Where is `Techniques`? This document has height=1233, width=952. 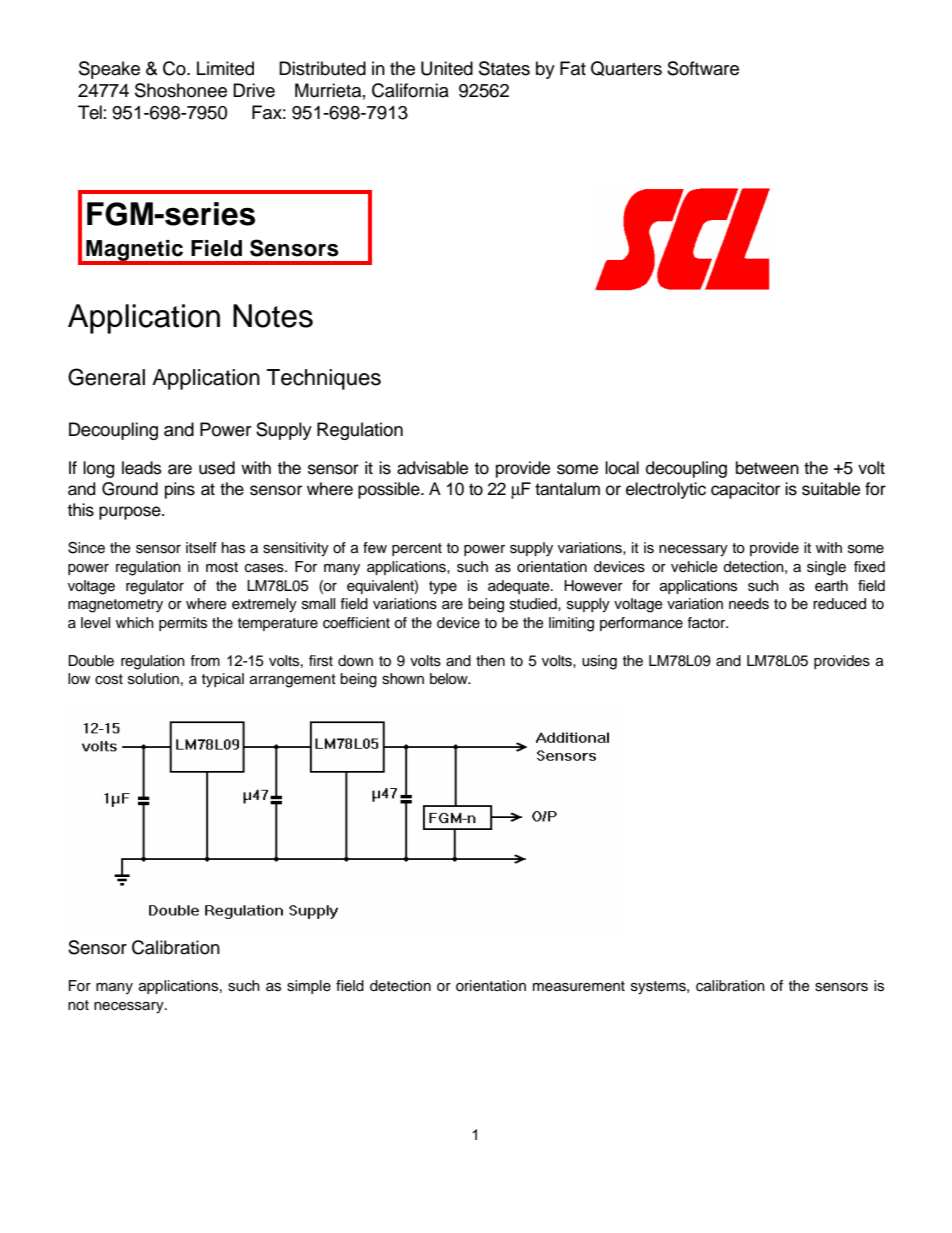 Techniques is located at coordinates (324, 379).
